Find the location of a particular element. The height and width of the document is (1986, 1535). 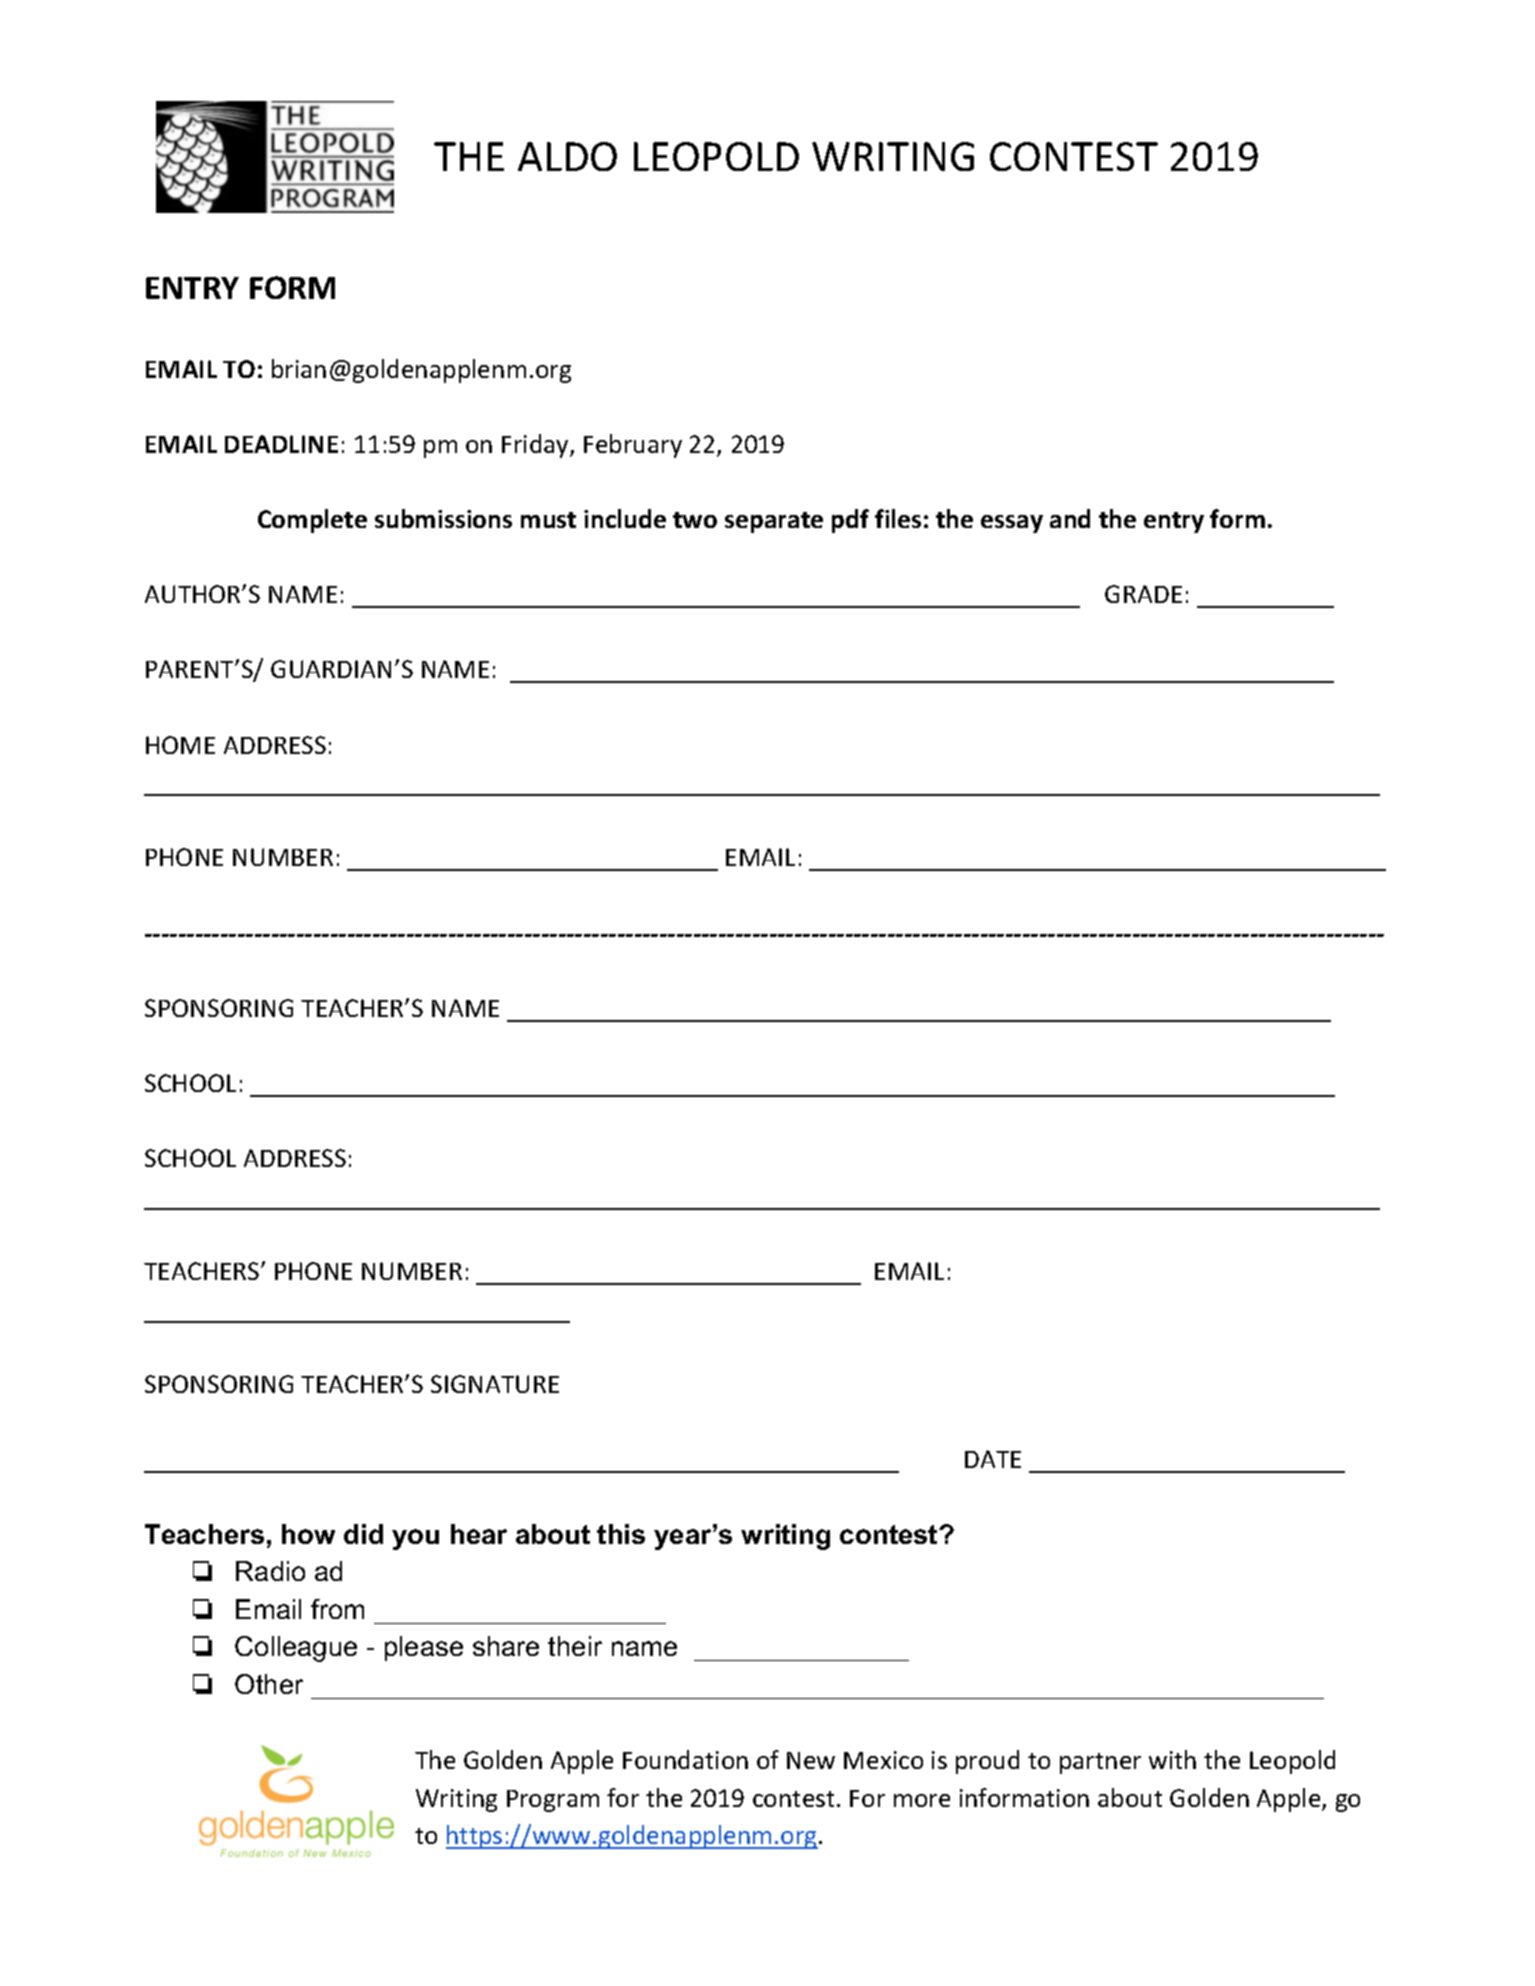

Other is located at coordinates (269, 1684).
